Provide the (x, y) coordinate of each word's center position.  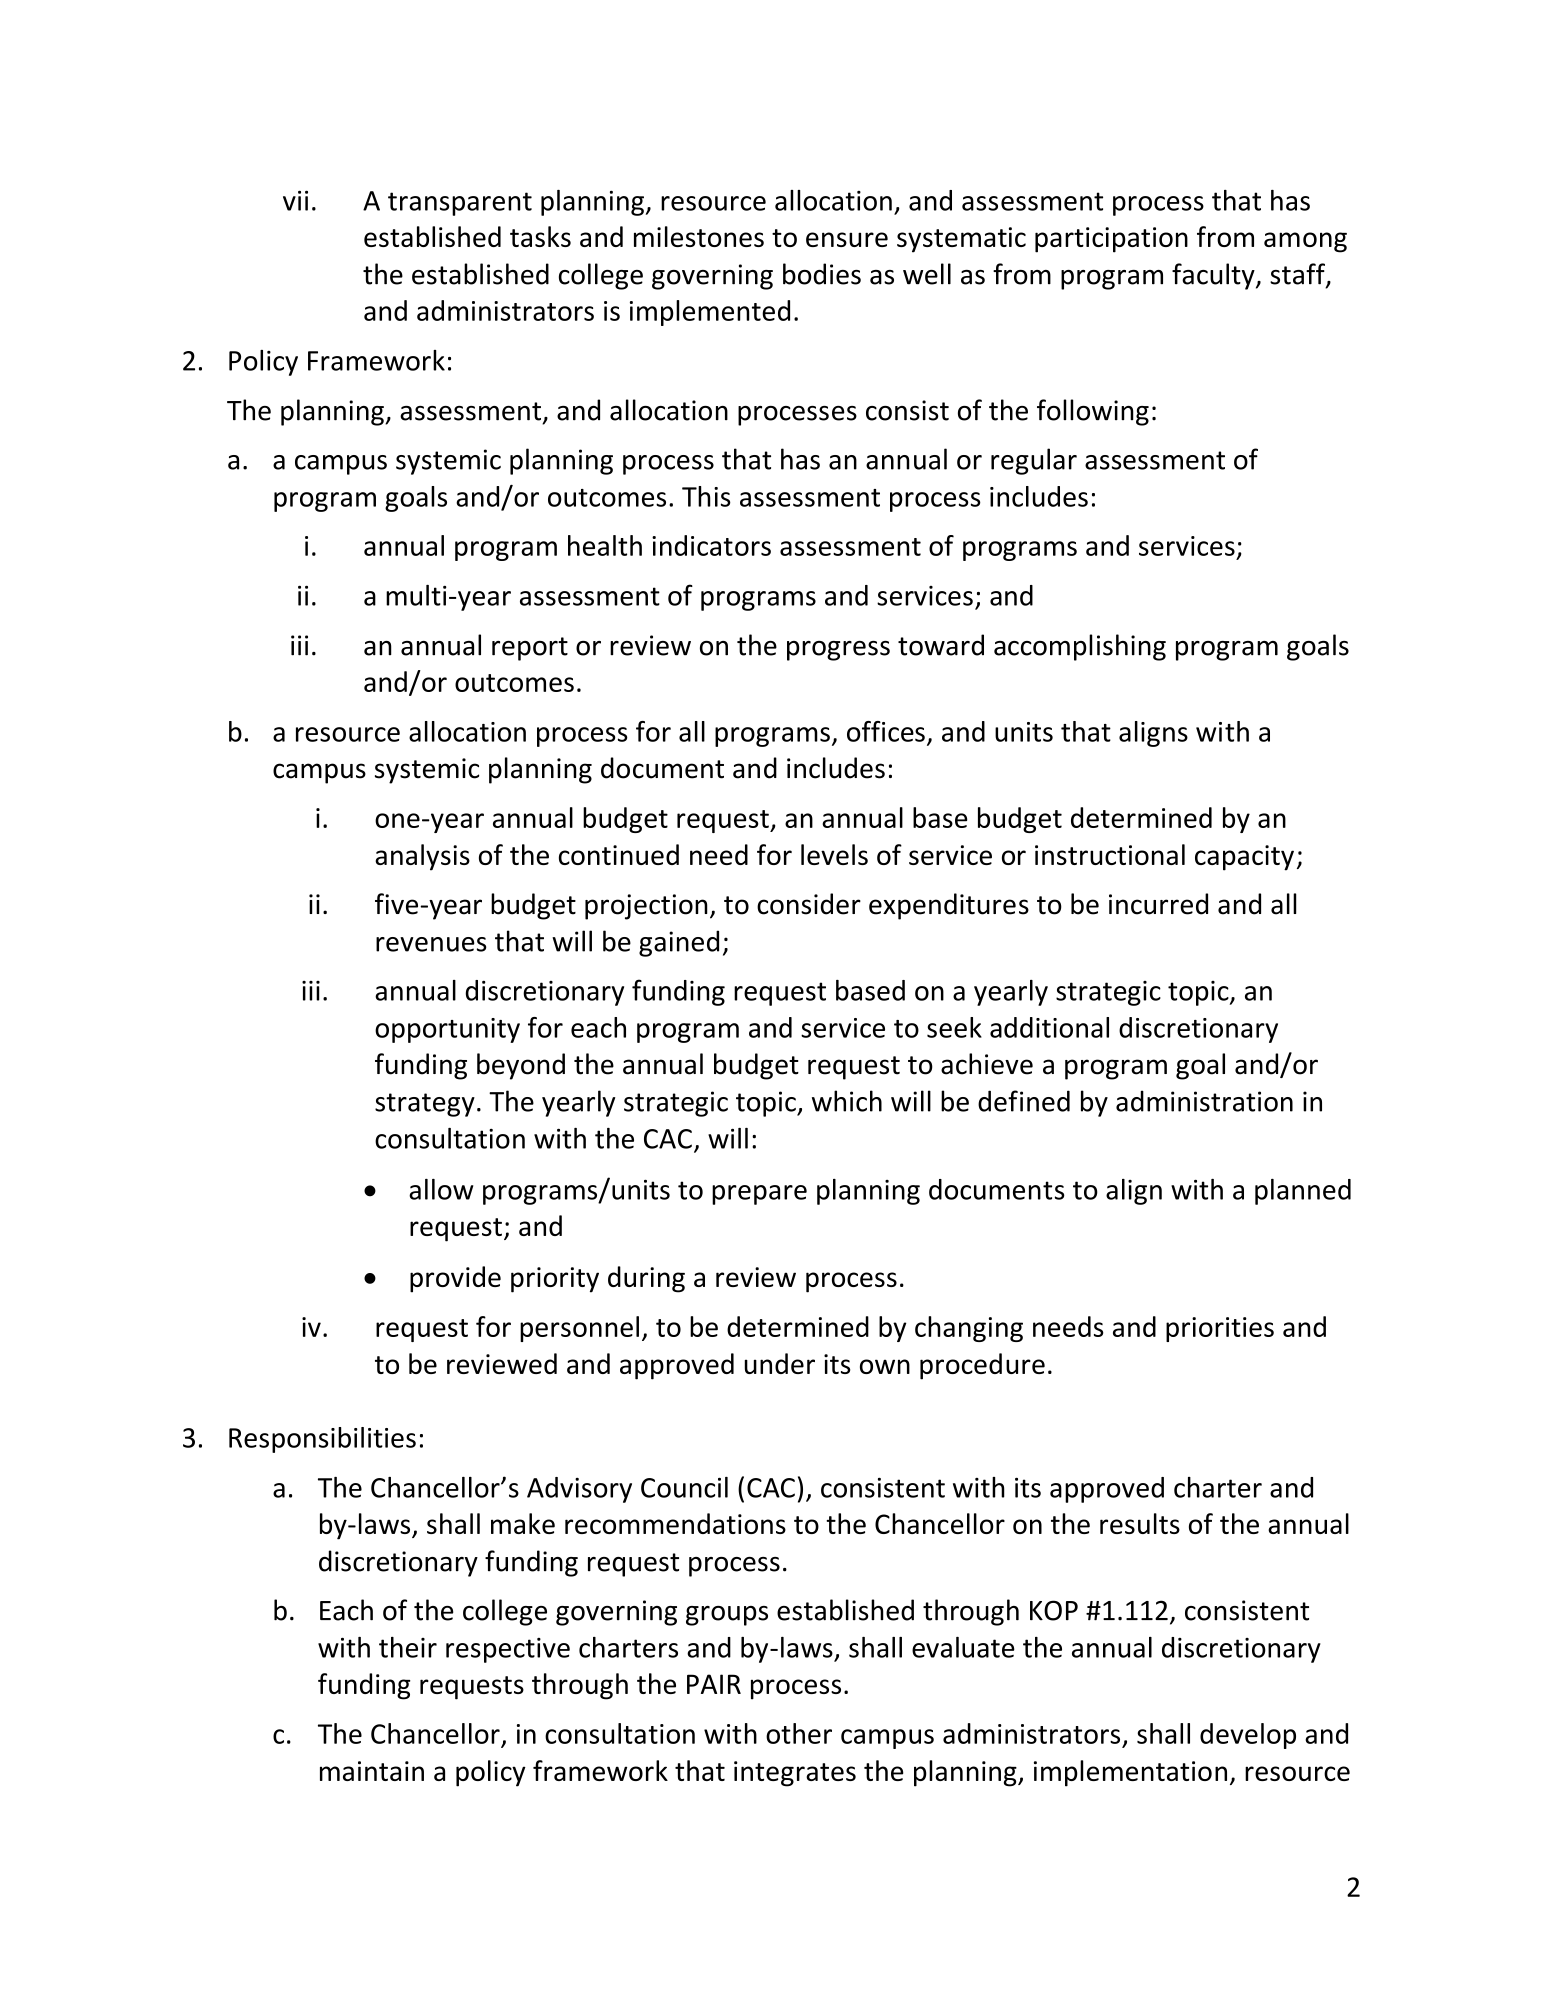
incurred (1158, 904)
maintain (372, 1771)
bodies (822, 274)
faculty (1214, 276)
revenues (431, 944)
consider (809, 904)
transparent (460, 204)
